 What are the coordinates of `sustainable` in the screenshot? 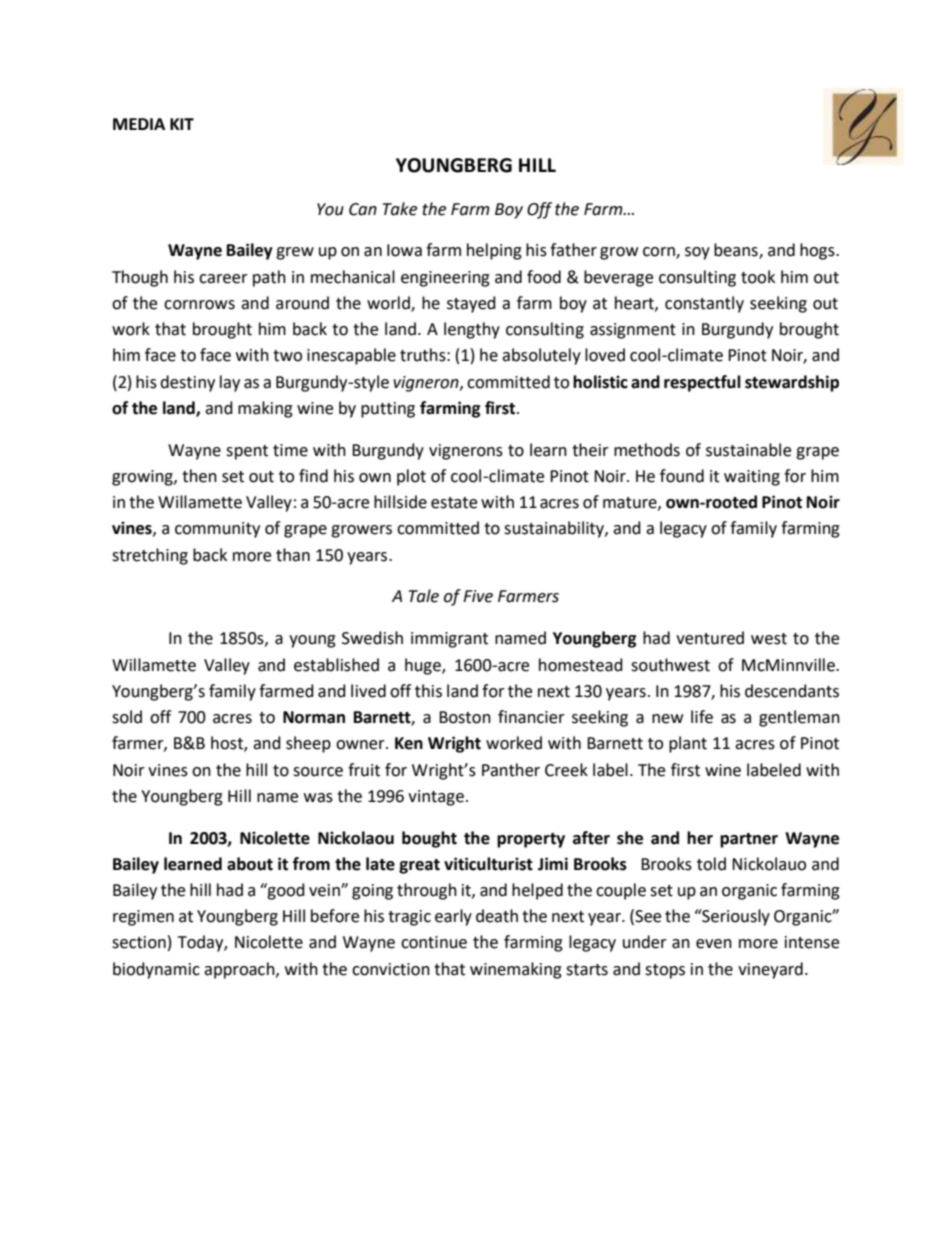 It's located at (748, 450).
